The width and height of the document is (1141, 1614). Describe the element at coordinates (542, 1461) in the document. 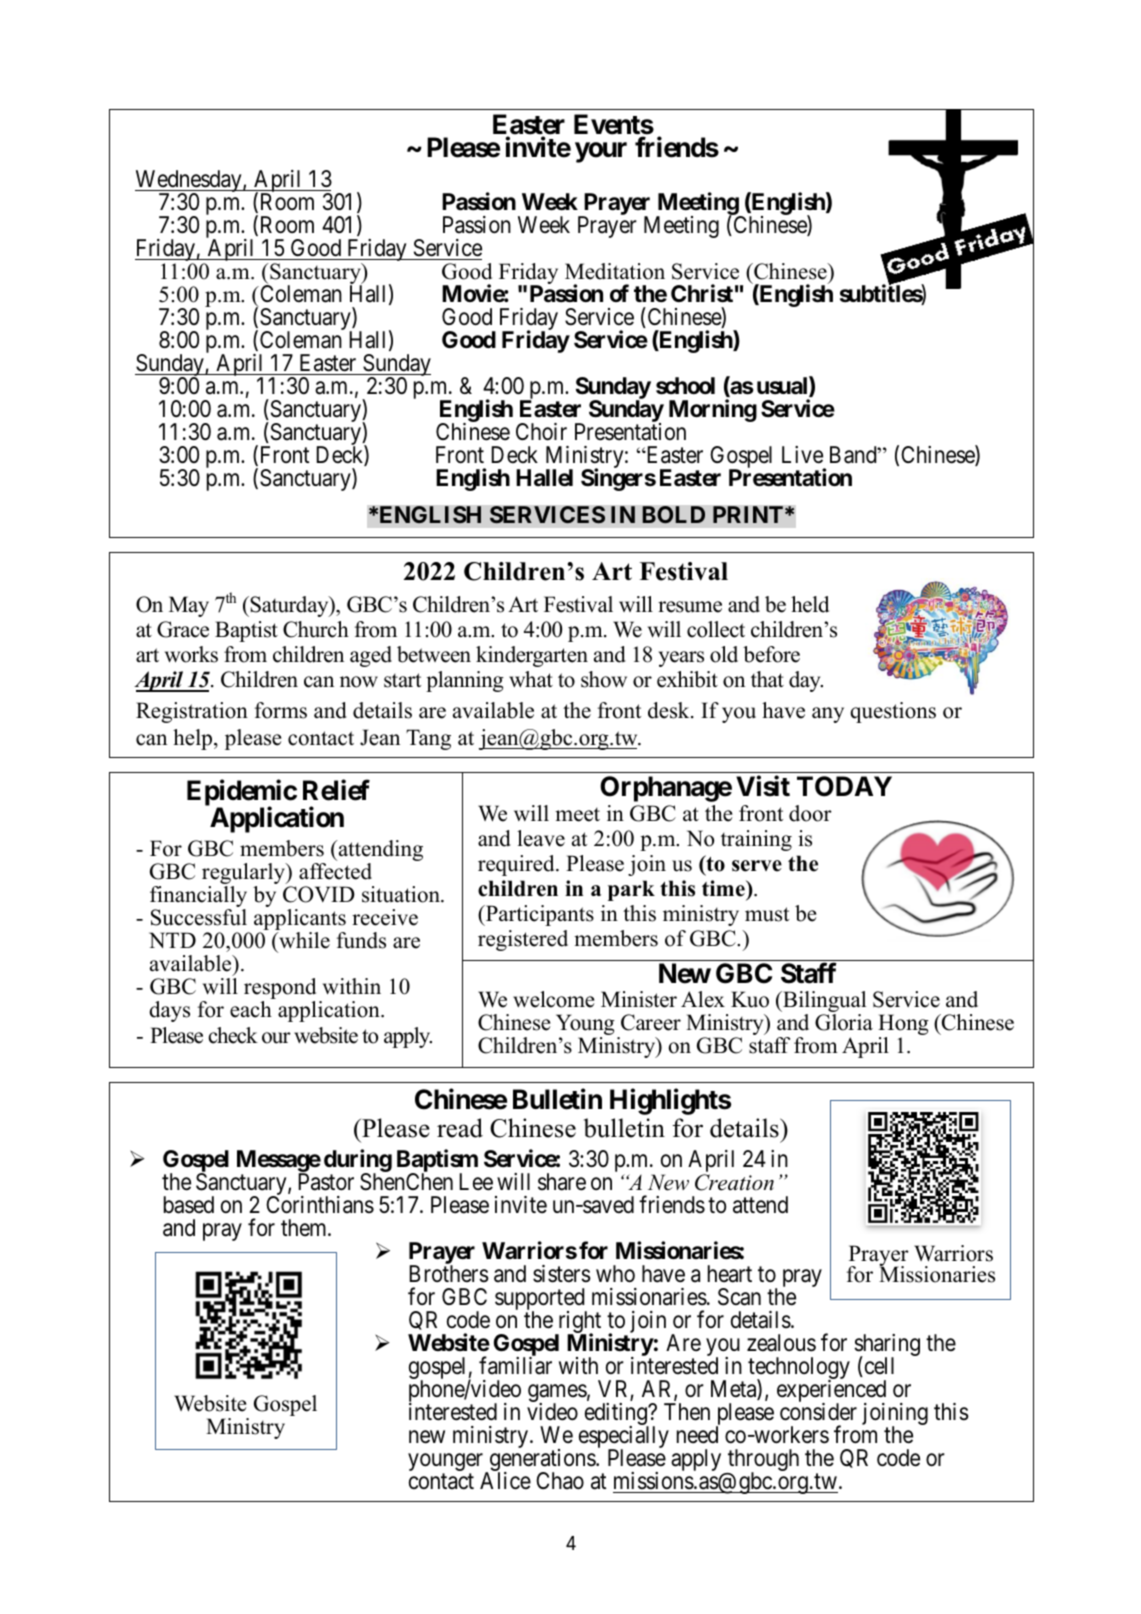

I see `generations` at that location.
